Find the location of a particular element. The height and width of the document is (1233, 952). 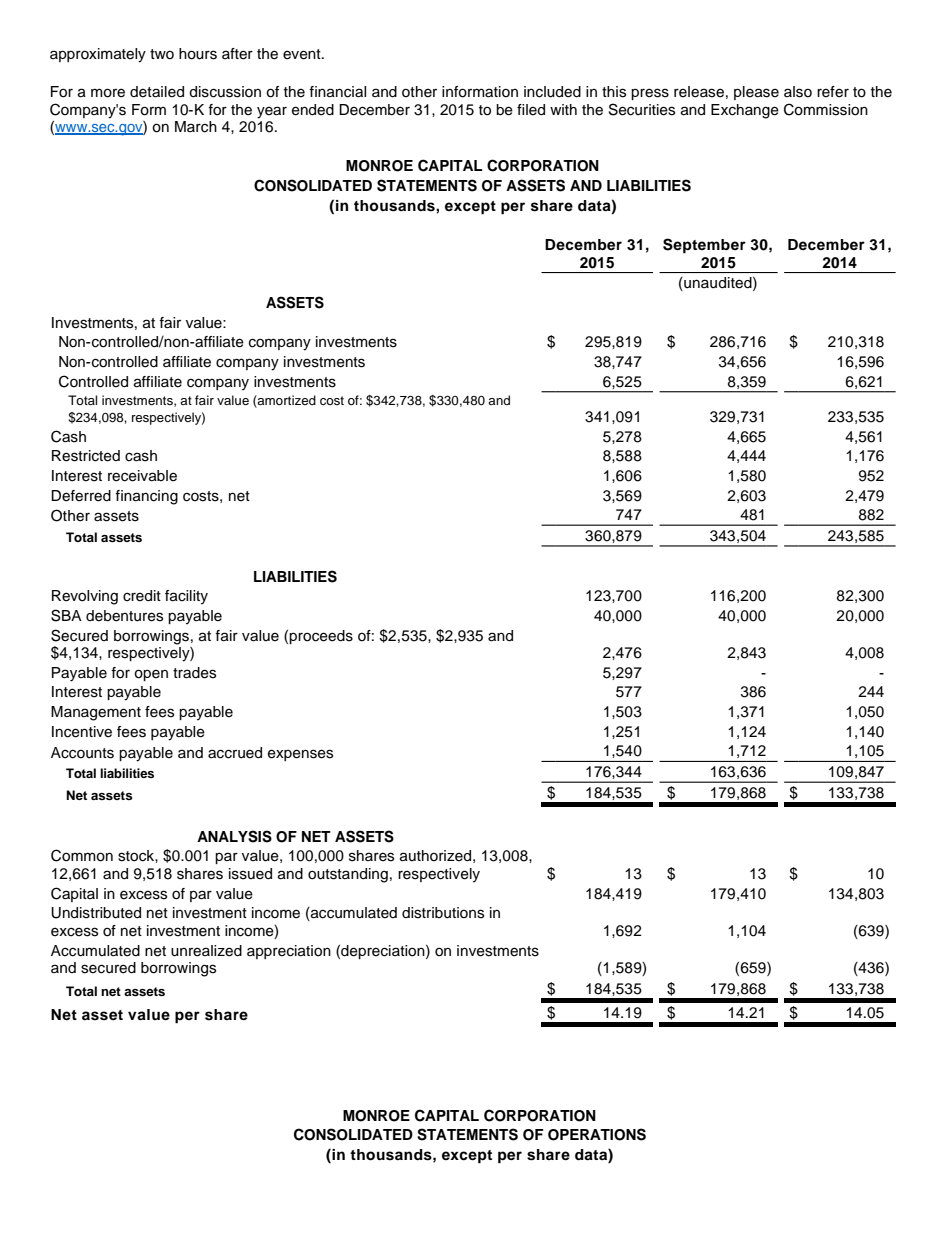

Restricted is located at coordinates (86, 456).
